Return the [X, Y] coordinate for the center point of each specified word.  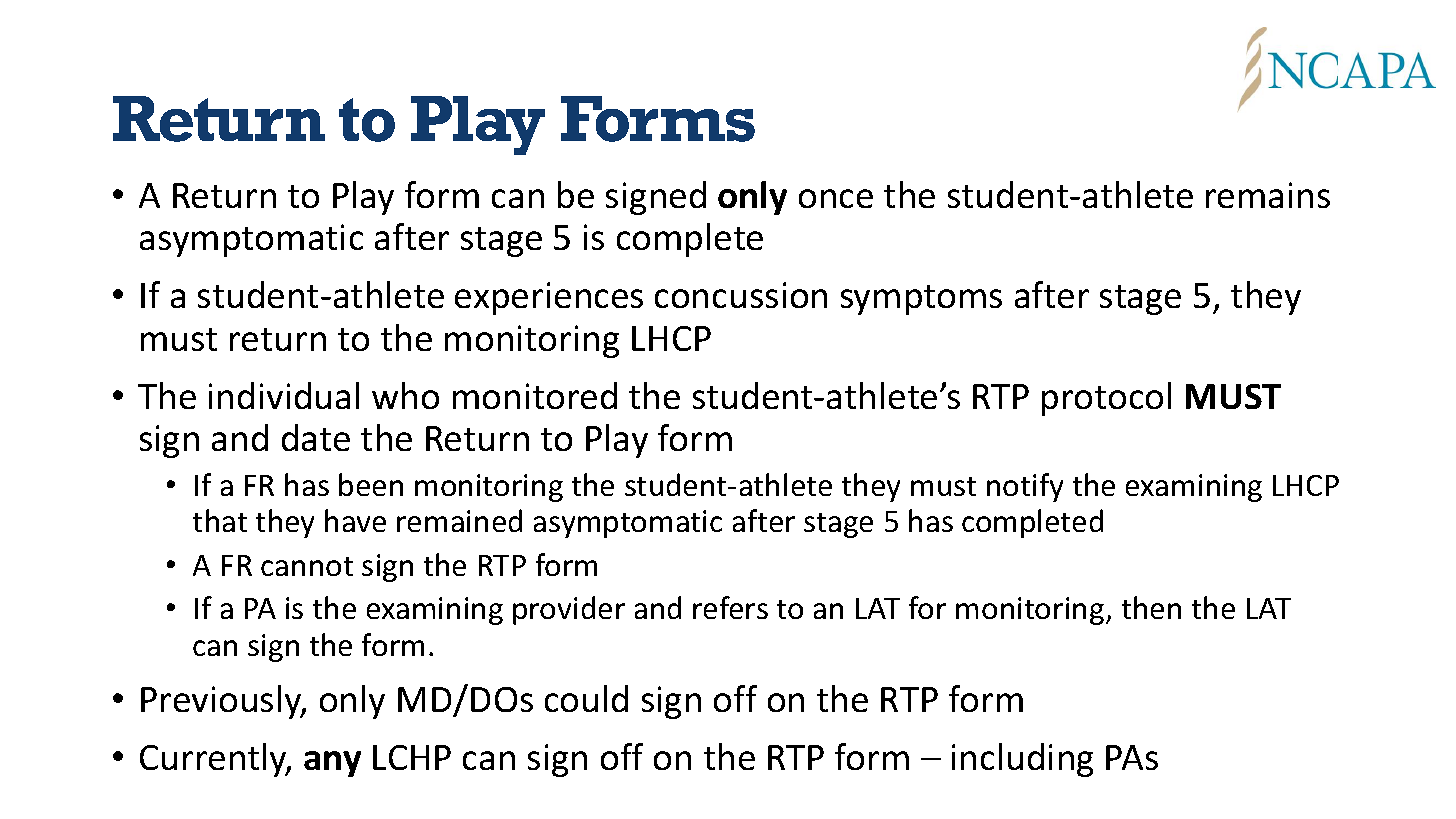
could [586, 698]
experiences [549, 298]
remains [1268, 195]
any [332, 764]
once [836, 198]
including [1022, 760]
